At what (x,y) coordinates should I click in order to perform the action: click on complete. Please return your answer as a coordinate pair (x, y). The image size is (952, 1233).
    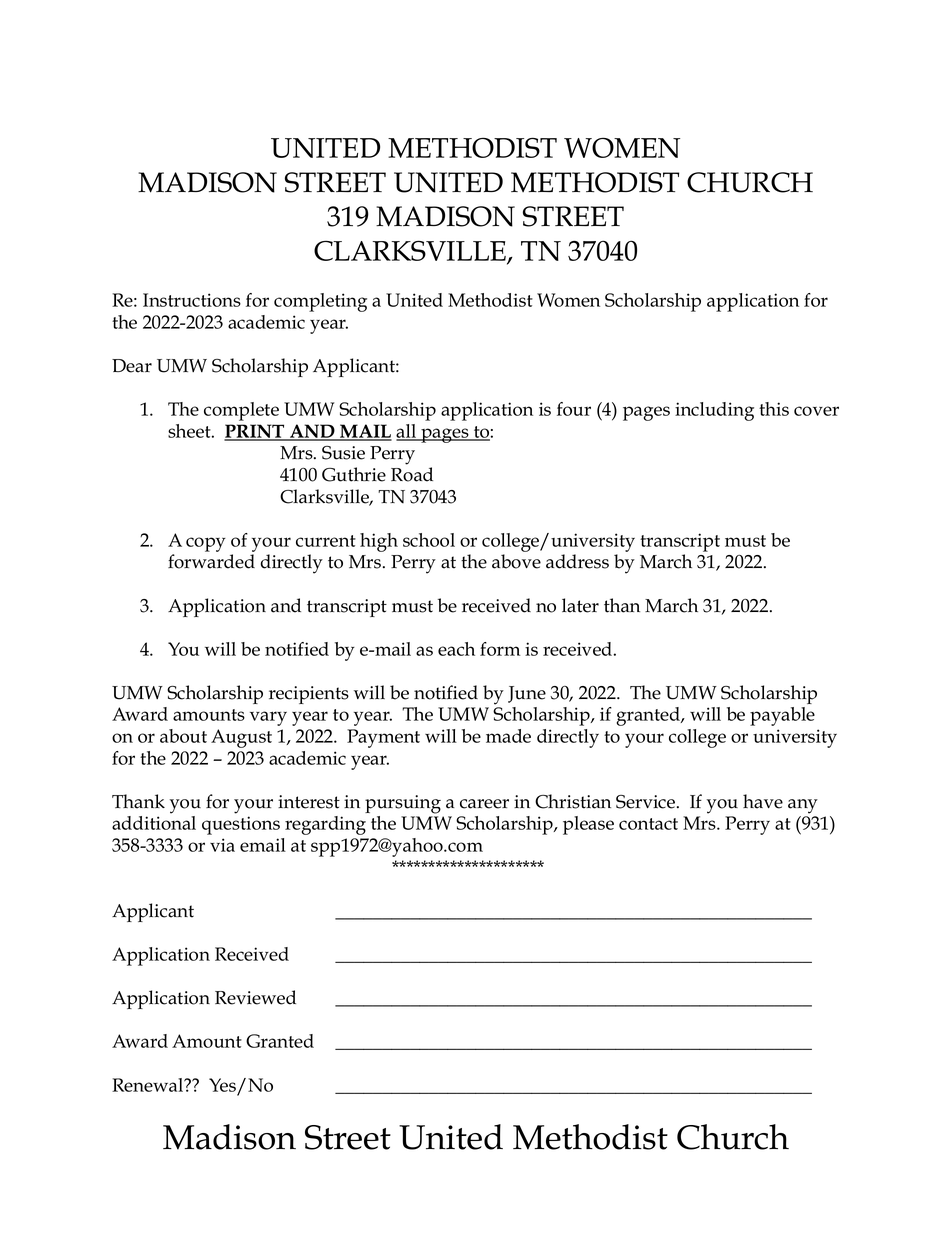
    Looking at the image, I should click on (241, 411).
